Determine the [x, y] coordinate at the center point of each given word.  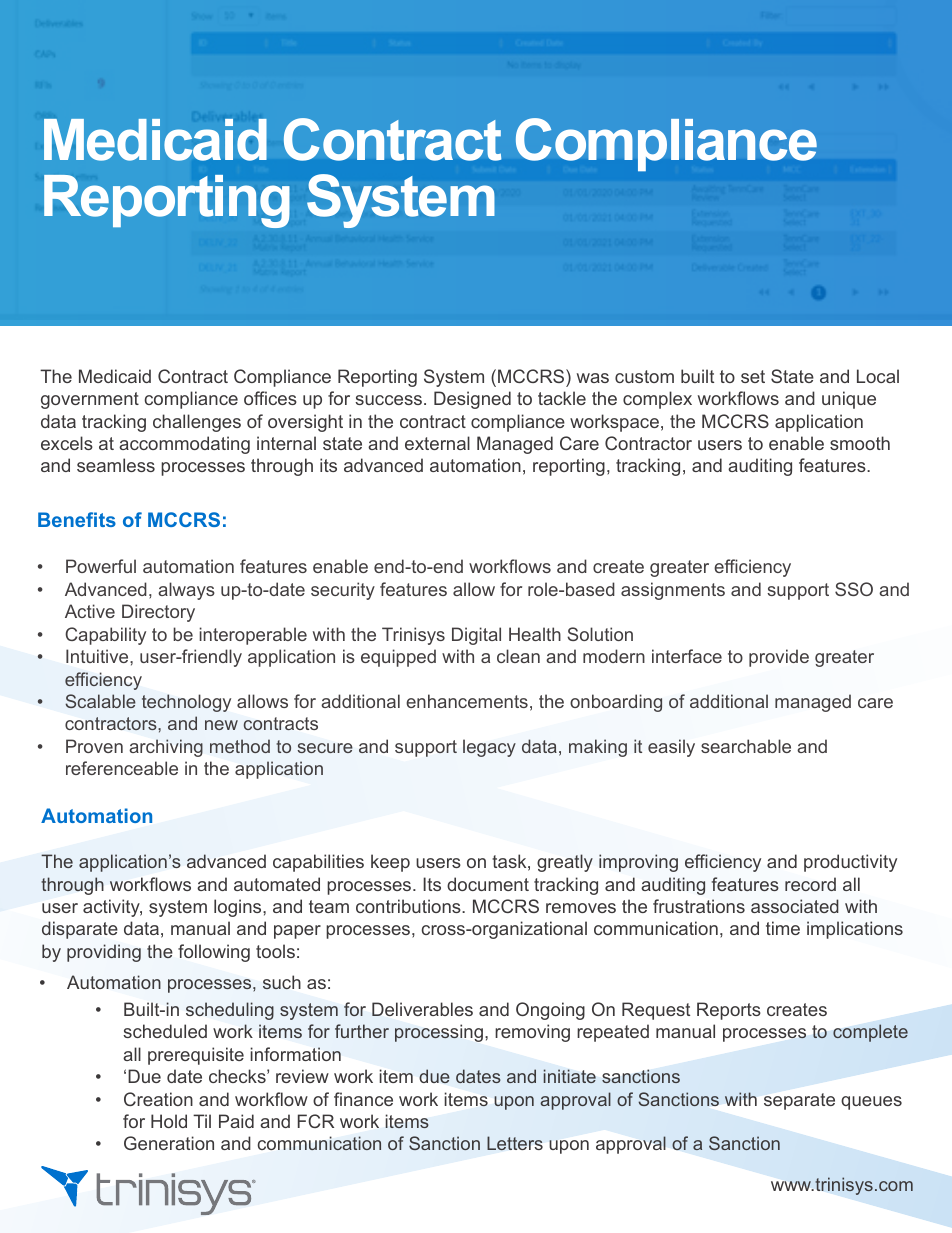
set [753, 376]
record [810, 884]
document [488, 884]
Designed [472, 400]
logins [239, 908]
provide [779, 658]
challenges [197, 423]
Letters [515, 1143]
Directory [158, 613]
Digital [476, 636]
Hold [169, 1121]
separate [799, 1101]
